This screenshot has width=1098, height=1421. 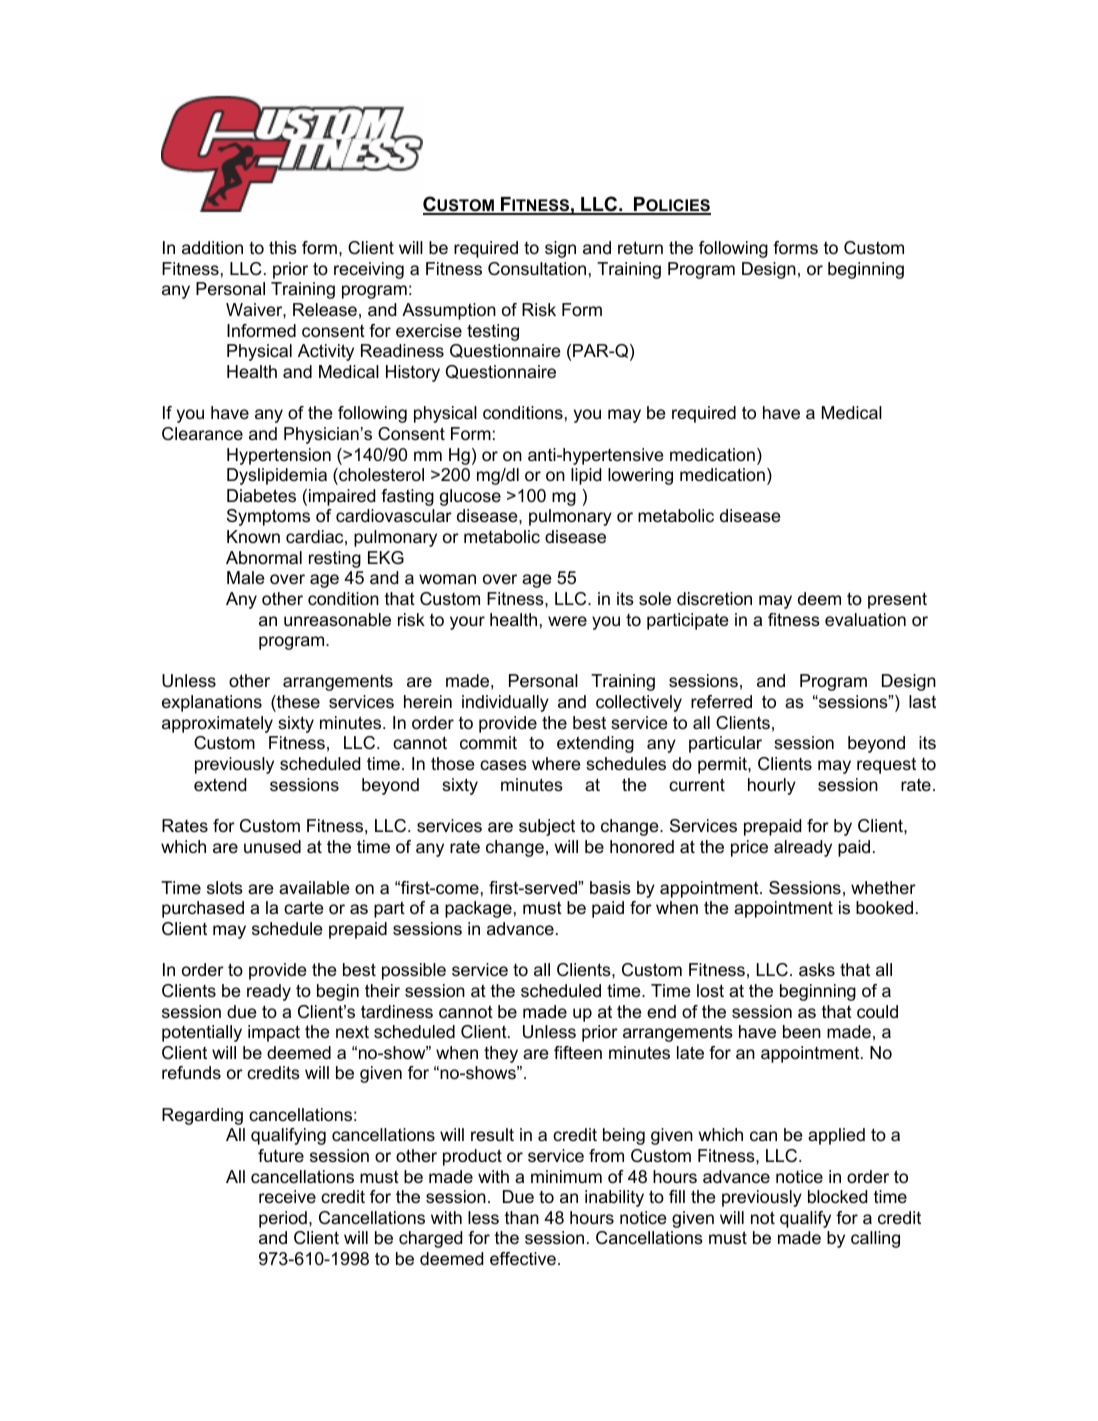 What do you see at coordinates (537, 269) in the screenshot?
I see `Consultation` at bounding box center [537, 269].
